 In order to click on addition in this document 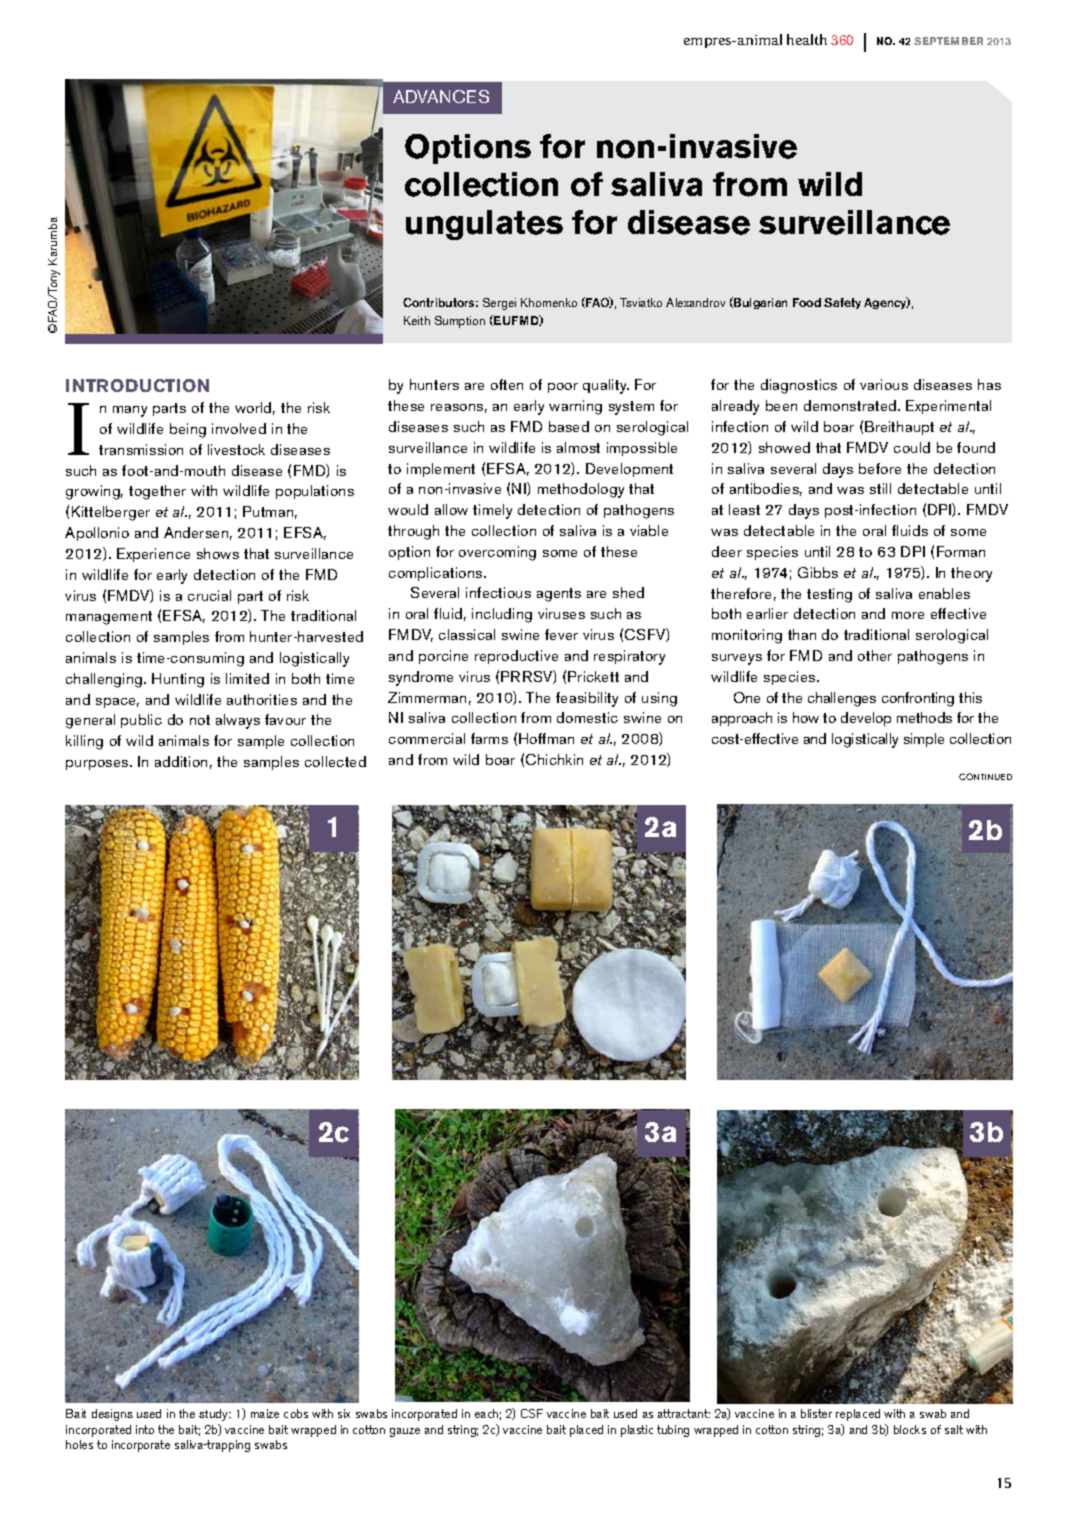, I will do `click(181, 761)`.
